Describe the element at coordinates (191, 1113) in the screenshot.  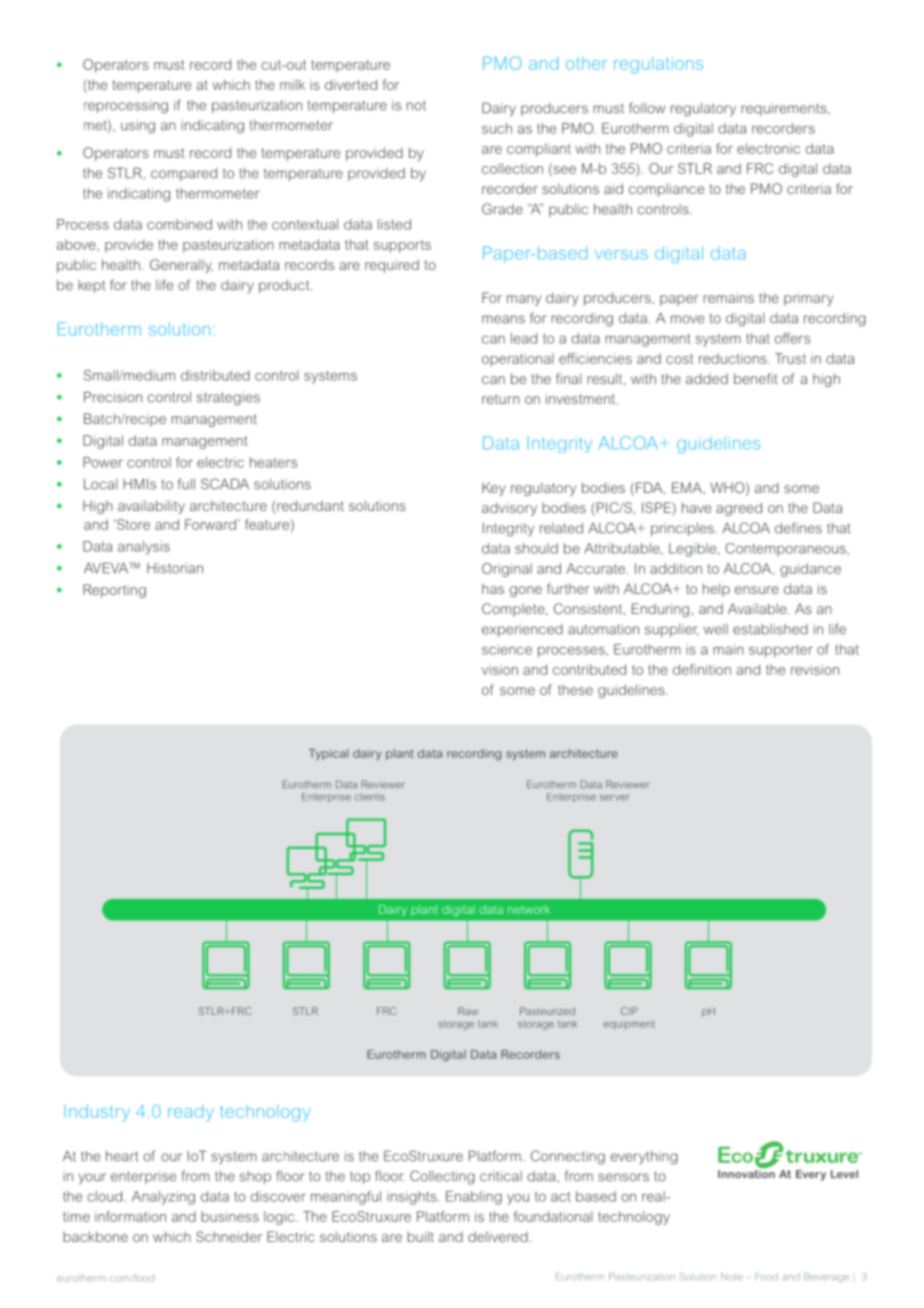
I see `ready` at that location.
